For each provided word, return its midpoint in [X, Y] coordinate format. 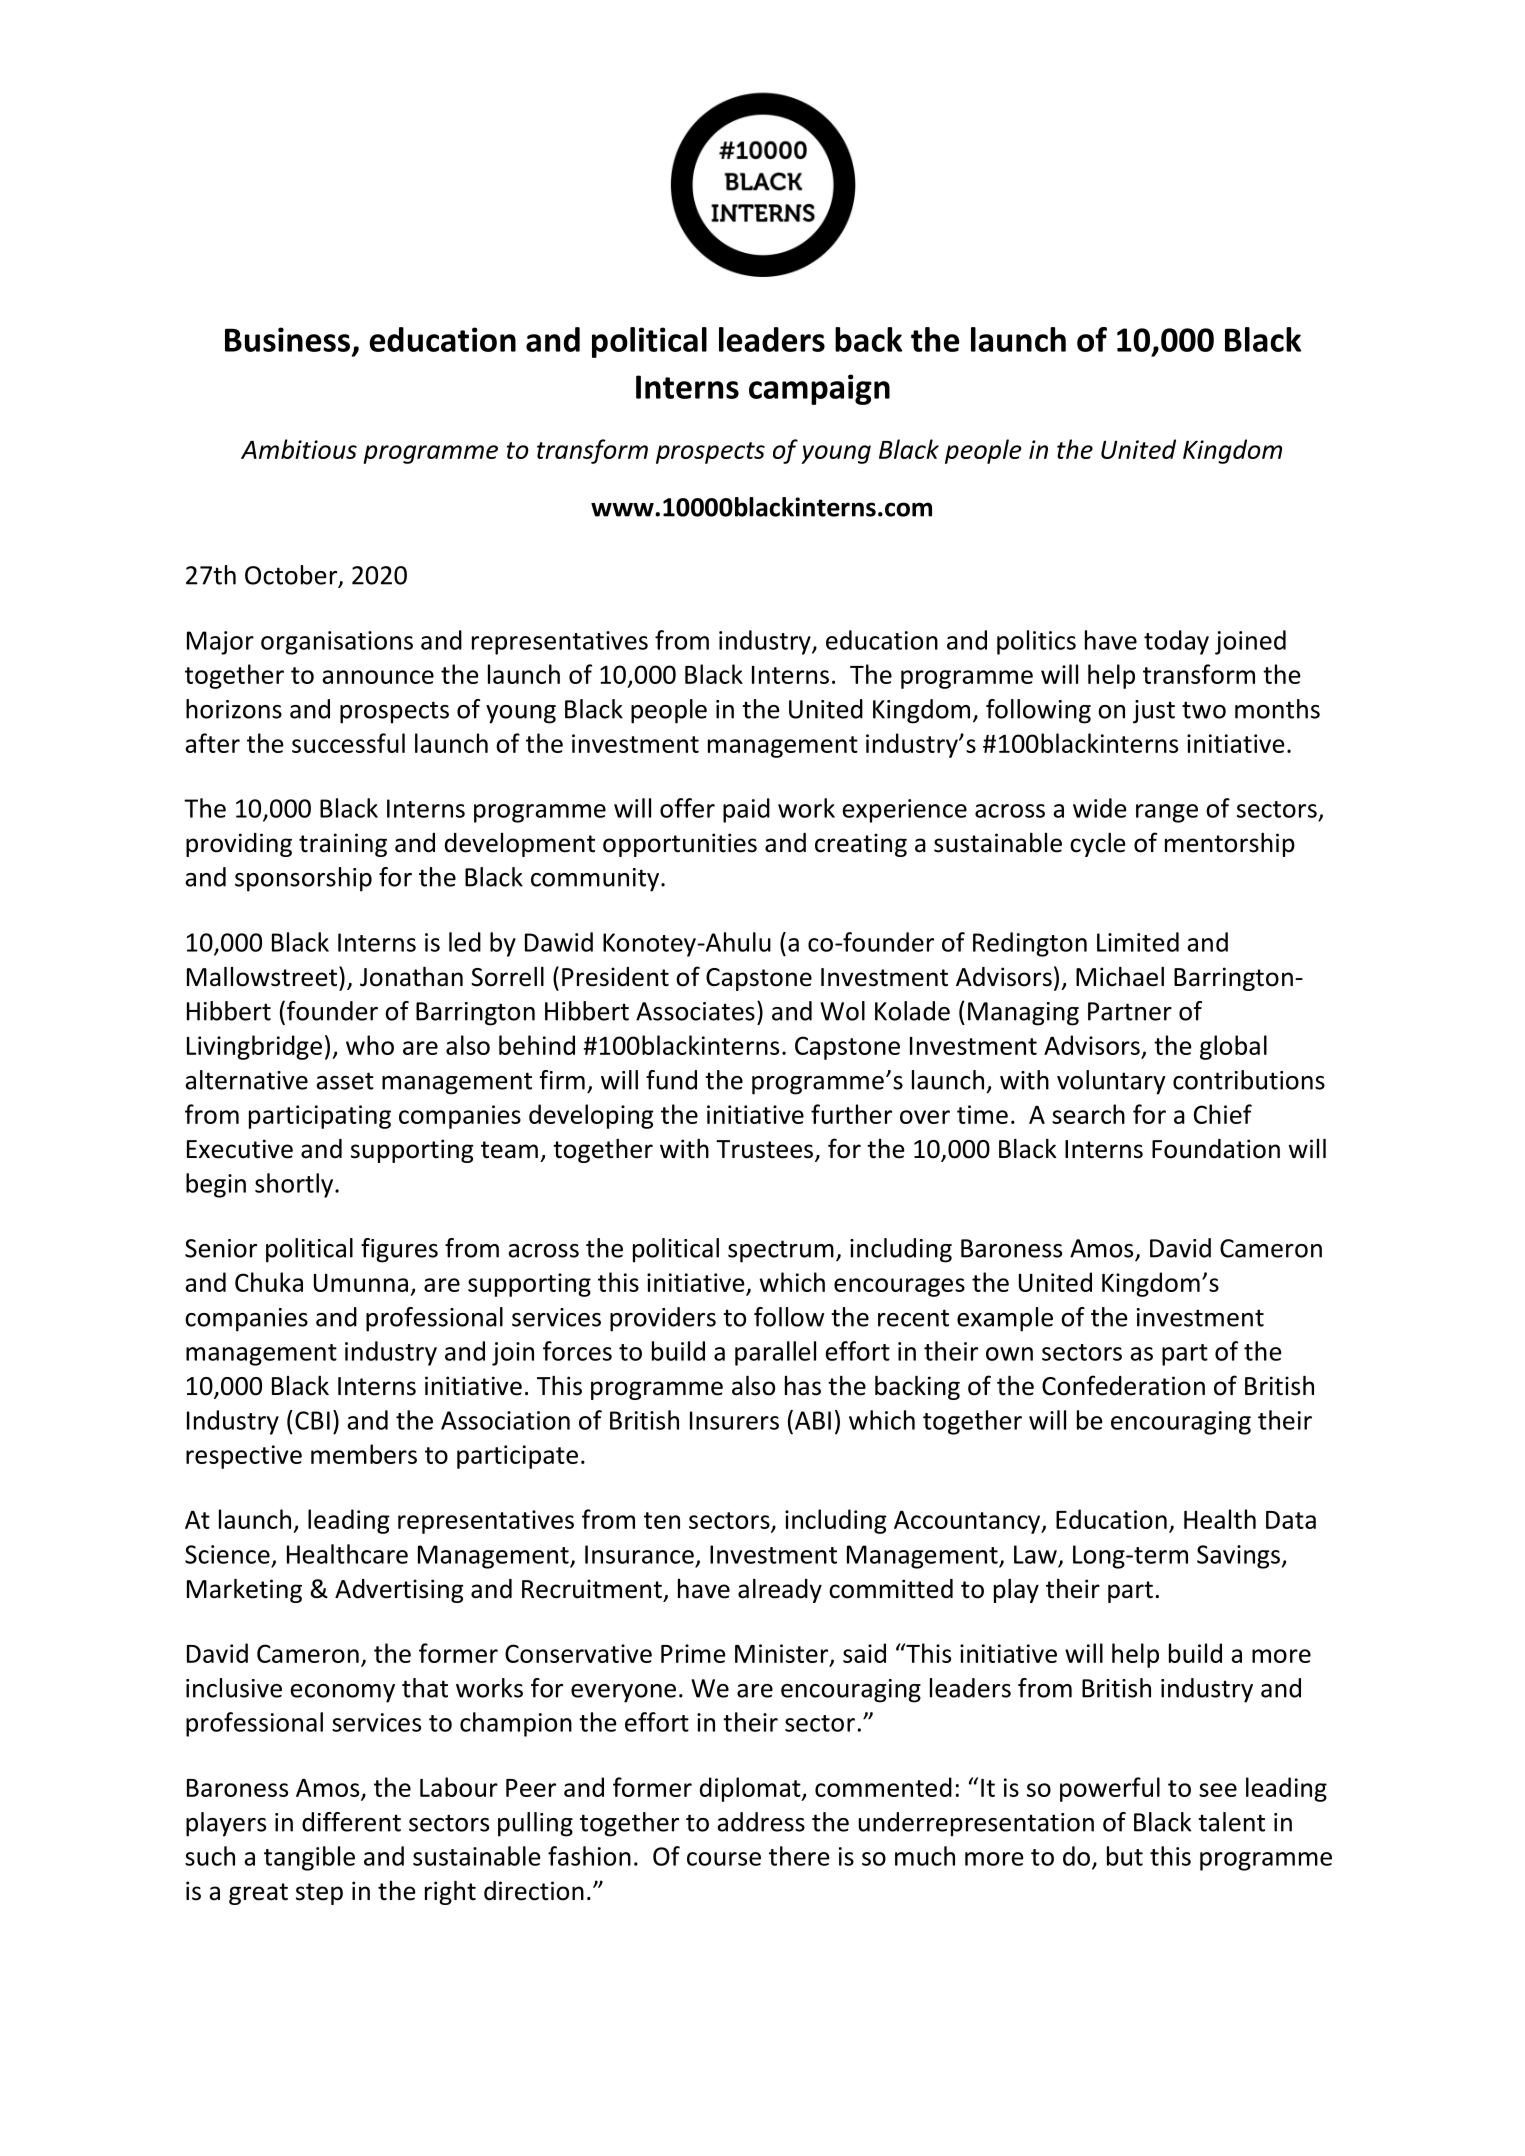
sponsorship [303, 879]
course [724, 1859]
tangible [309, 1858]
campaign [819, 389]
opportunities [680, 845]
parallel [775, 1353]
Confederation [1123, 1385]
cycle [1098, 844]
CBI [312, 1420]
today [1176, 642]
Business [289, 340]
